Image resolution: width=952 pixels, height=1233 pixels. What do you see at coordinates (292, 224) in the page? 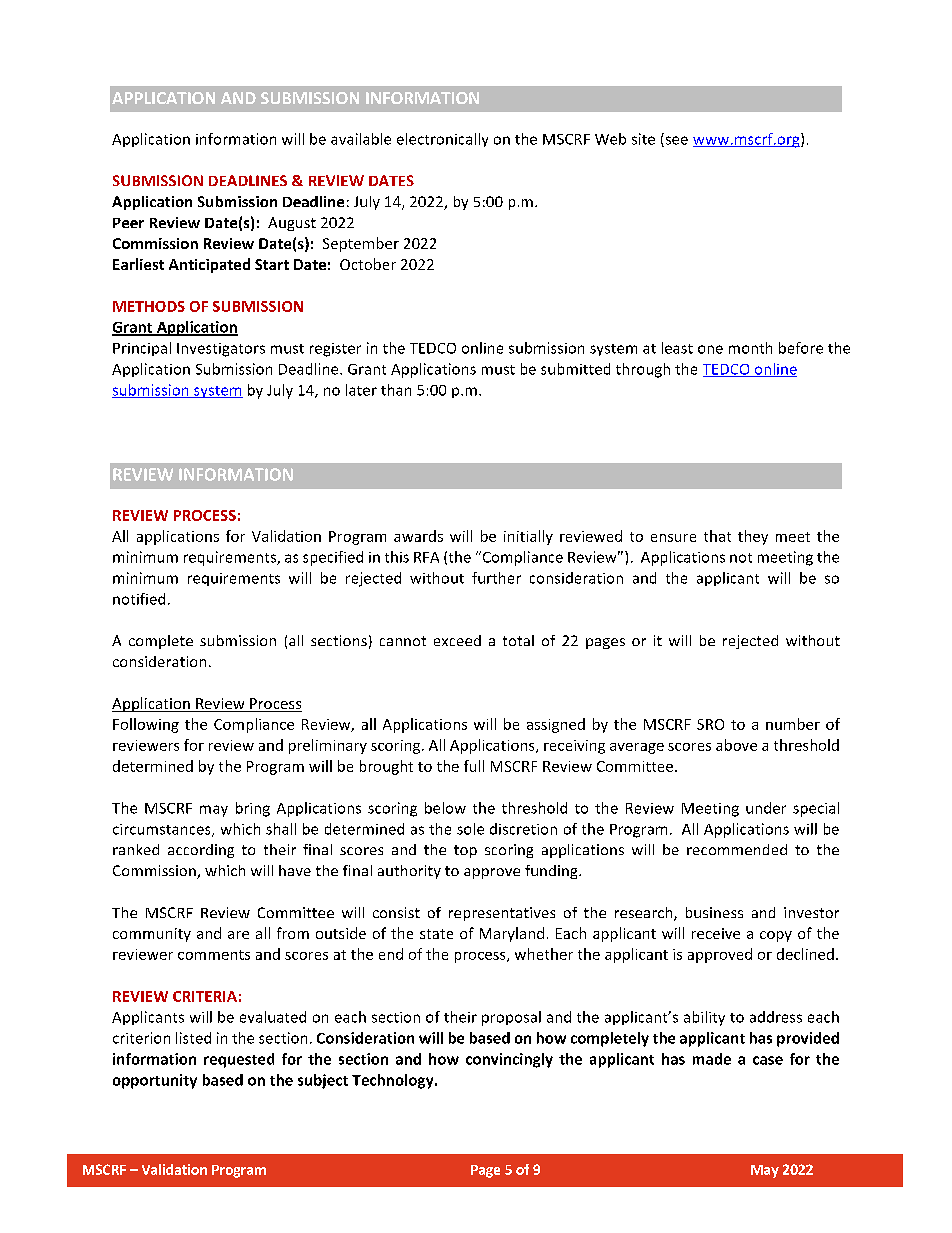
I see `August` at bounding box center [292, 224].
